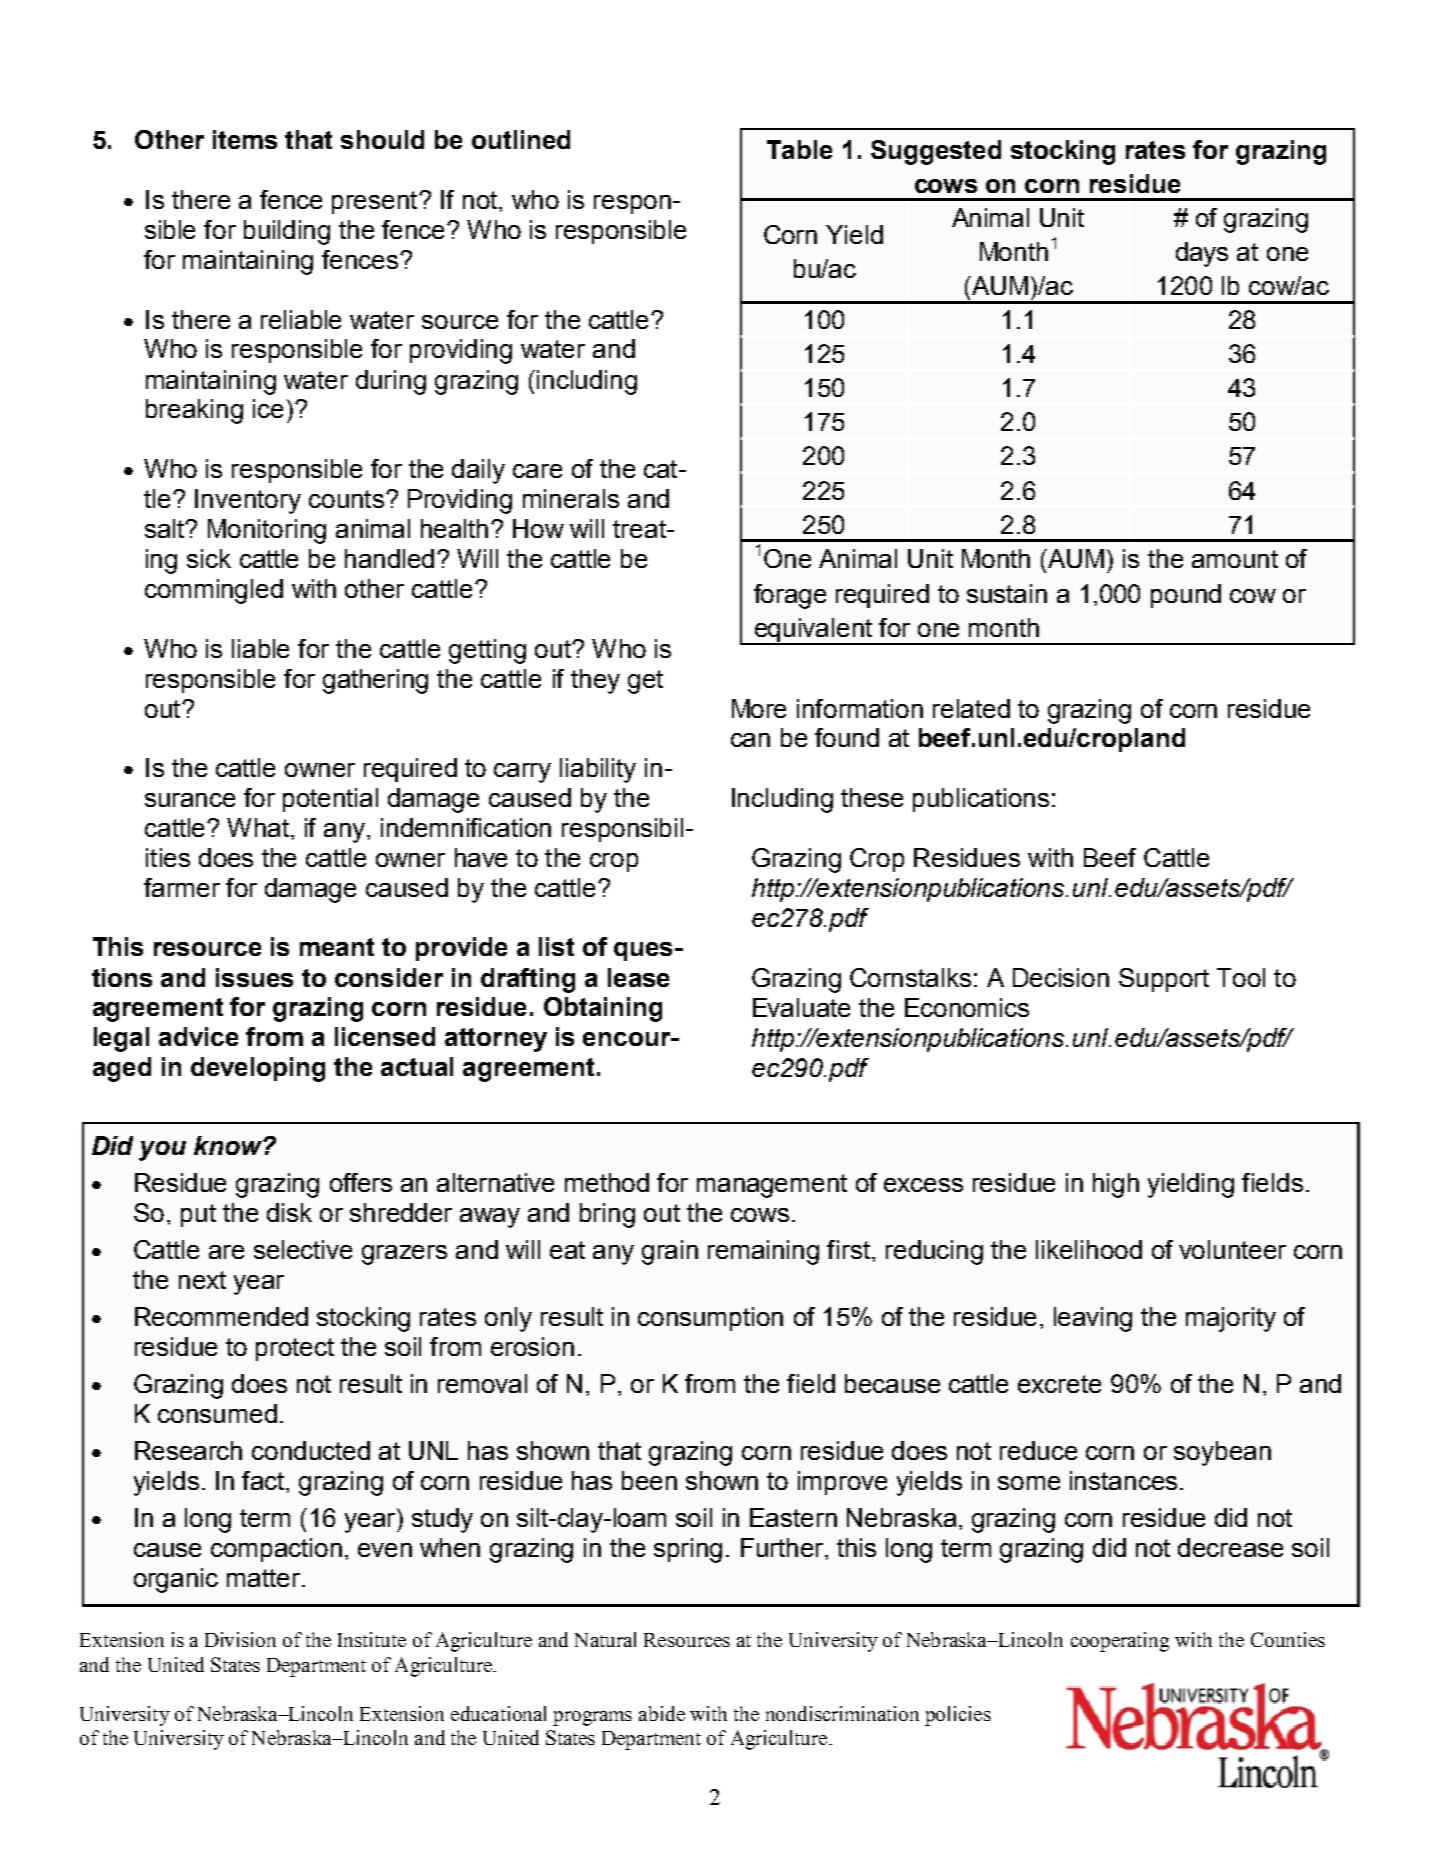  Describe the element at coordinates (375, 681) in the screenshot. I see `gathering` at that location.
